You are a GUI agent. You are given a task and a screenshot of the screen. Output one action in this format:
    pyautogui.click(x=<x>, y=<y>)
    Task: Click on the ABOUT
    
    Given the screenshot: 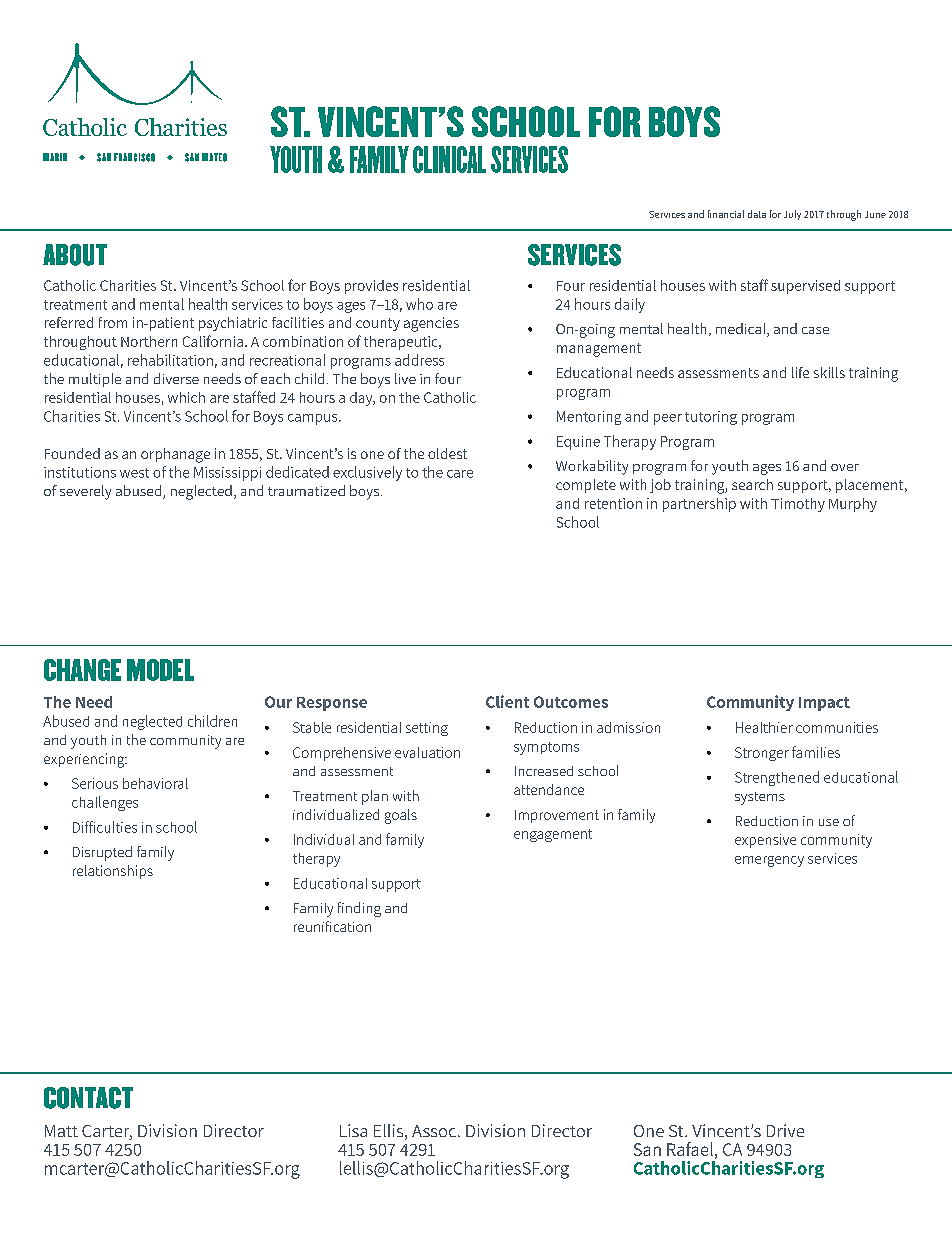 What is the action you would take?
    pyautogui.click(x=75, y=255)
